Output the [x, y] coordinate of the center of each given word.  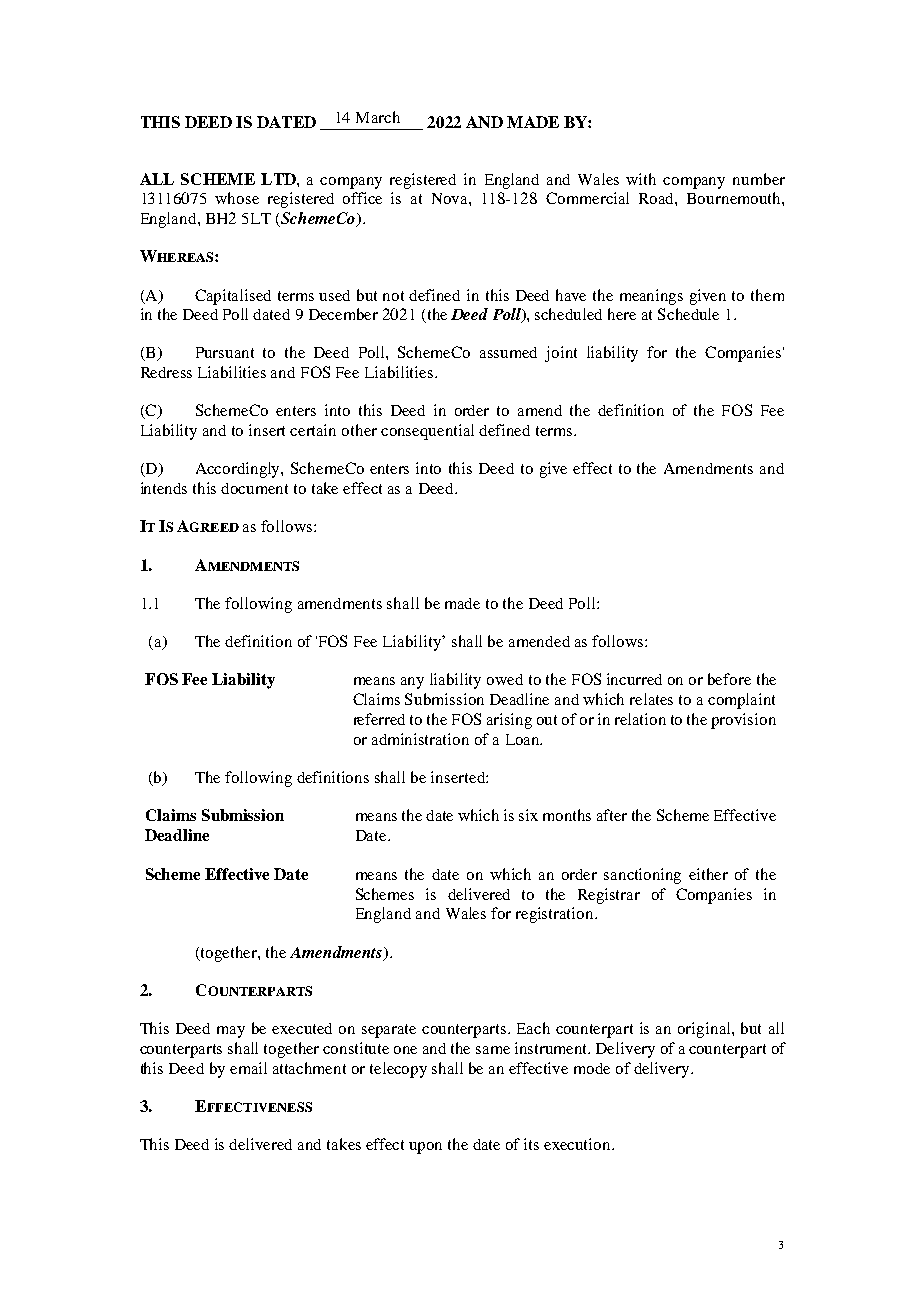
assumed [508, 352]
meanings [651, 297]
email [248, 1068]
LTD [279, 179]
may [231, 1032]
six [528, 815]
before [729, 679]
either [708, 874]
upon [425, 1148]
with [641, 179]
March [378, 117]
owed [505, 679]
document [254, 488]
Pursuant [225, 352]
